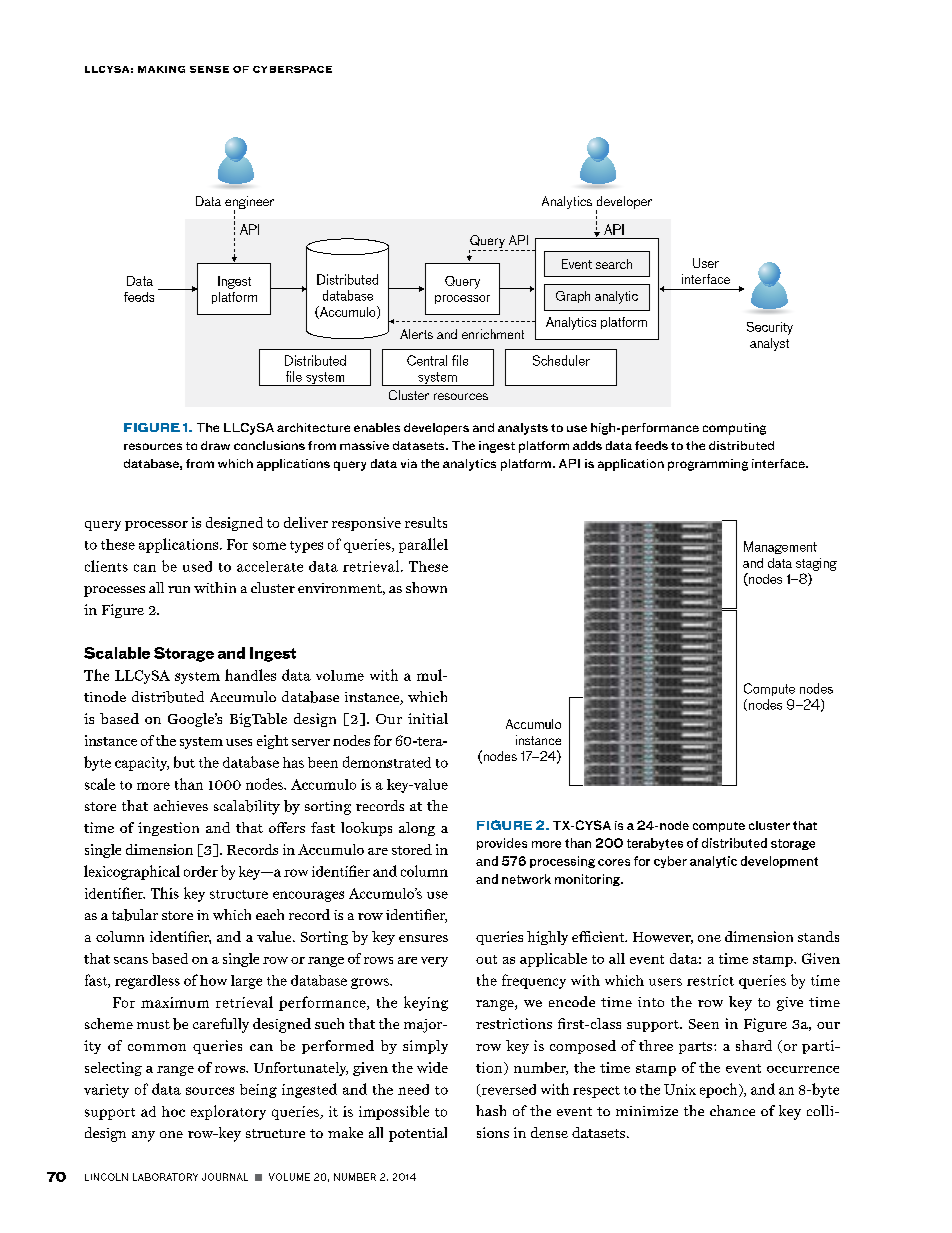 This screenshot has width=952, height=1233. Describe the element at coordinates (249, 204) in the screenshot. I see `engineer` at that location.
